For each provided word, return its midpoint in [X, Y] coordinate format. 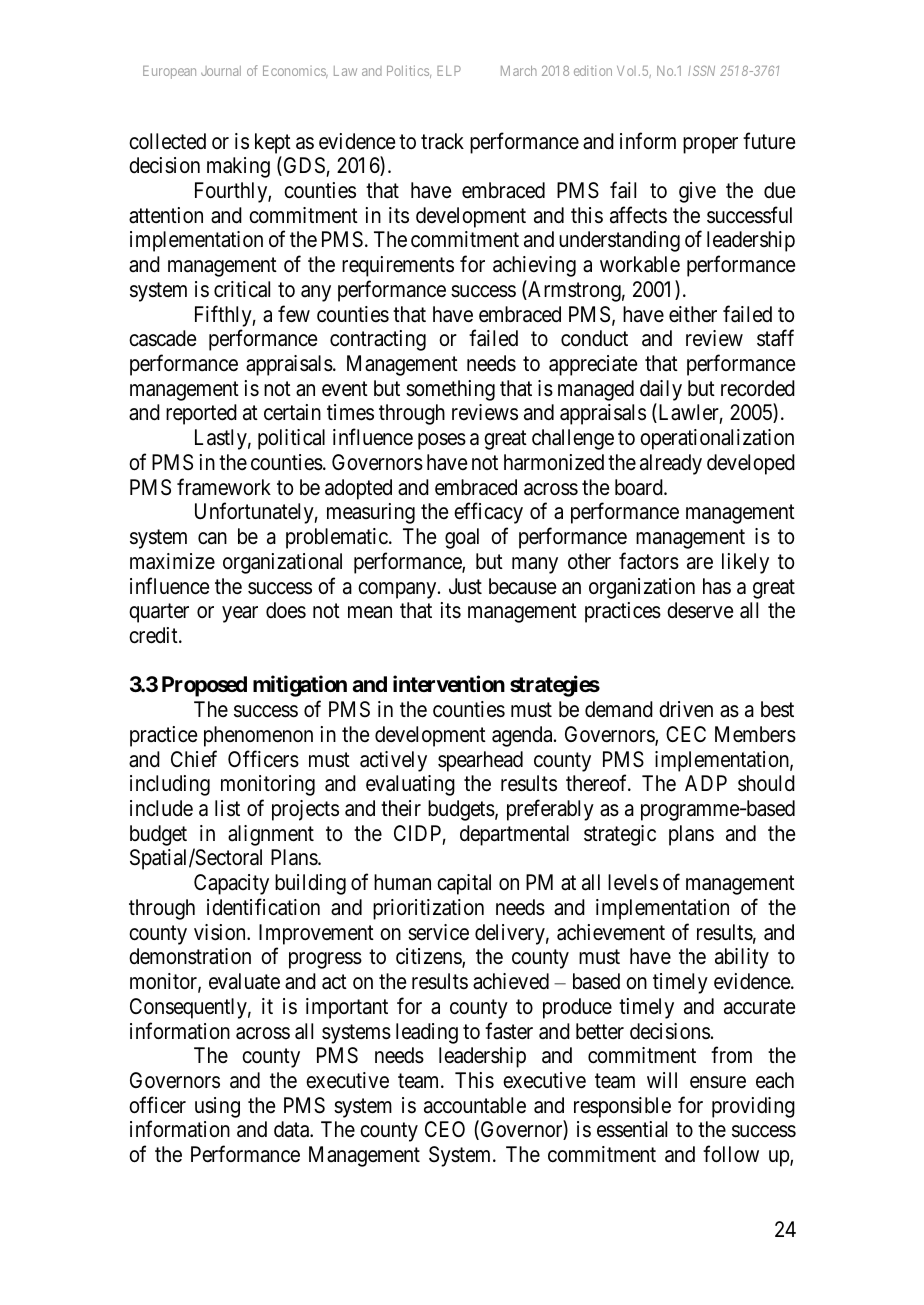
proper [710, 145]
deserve [700, 610]
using [217, 1107]
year [240, 614]
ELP [449, 71]
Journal [221, 71]
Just [465, 586]
